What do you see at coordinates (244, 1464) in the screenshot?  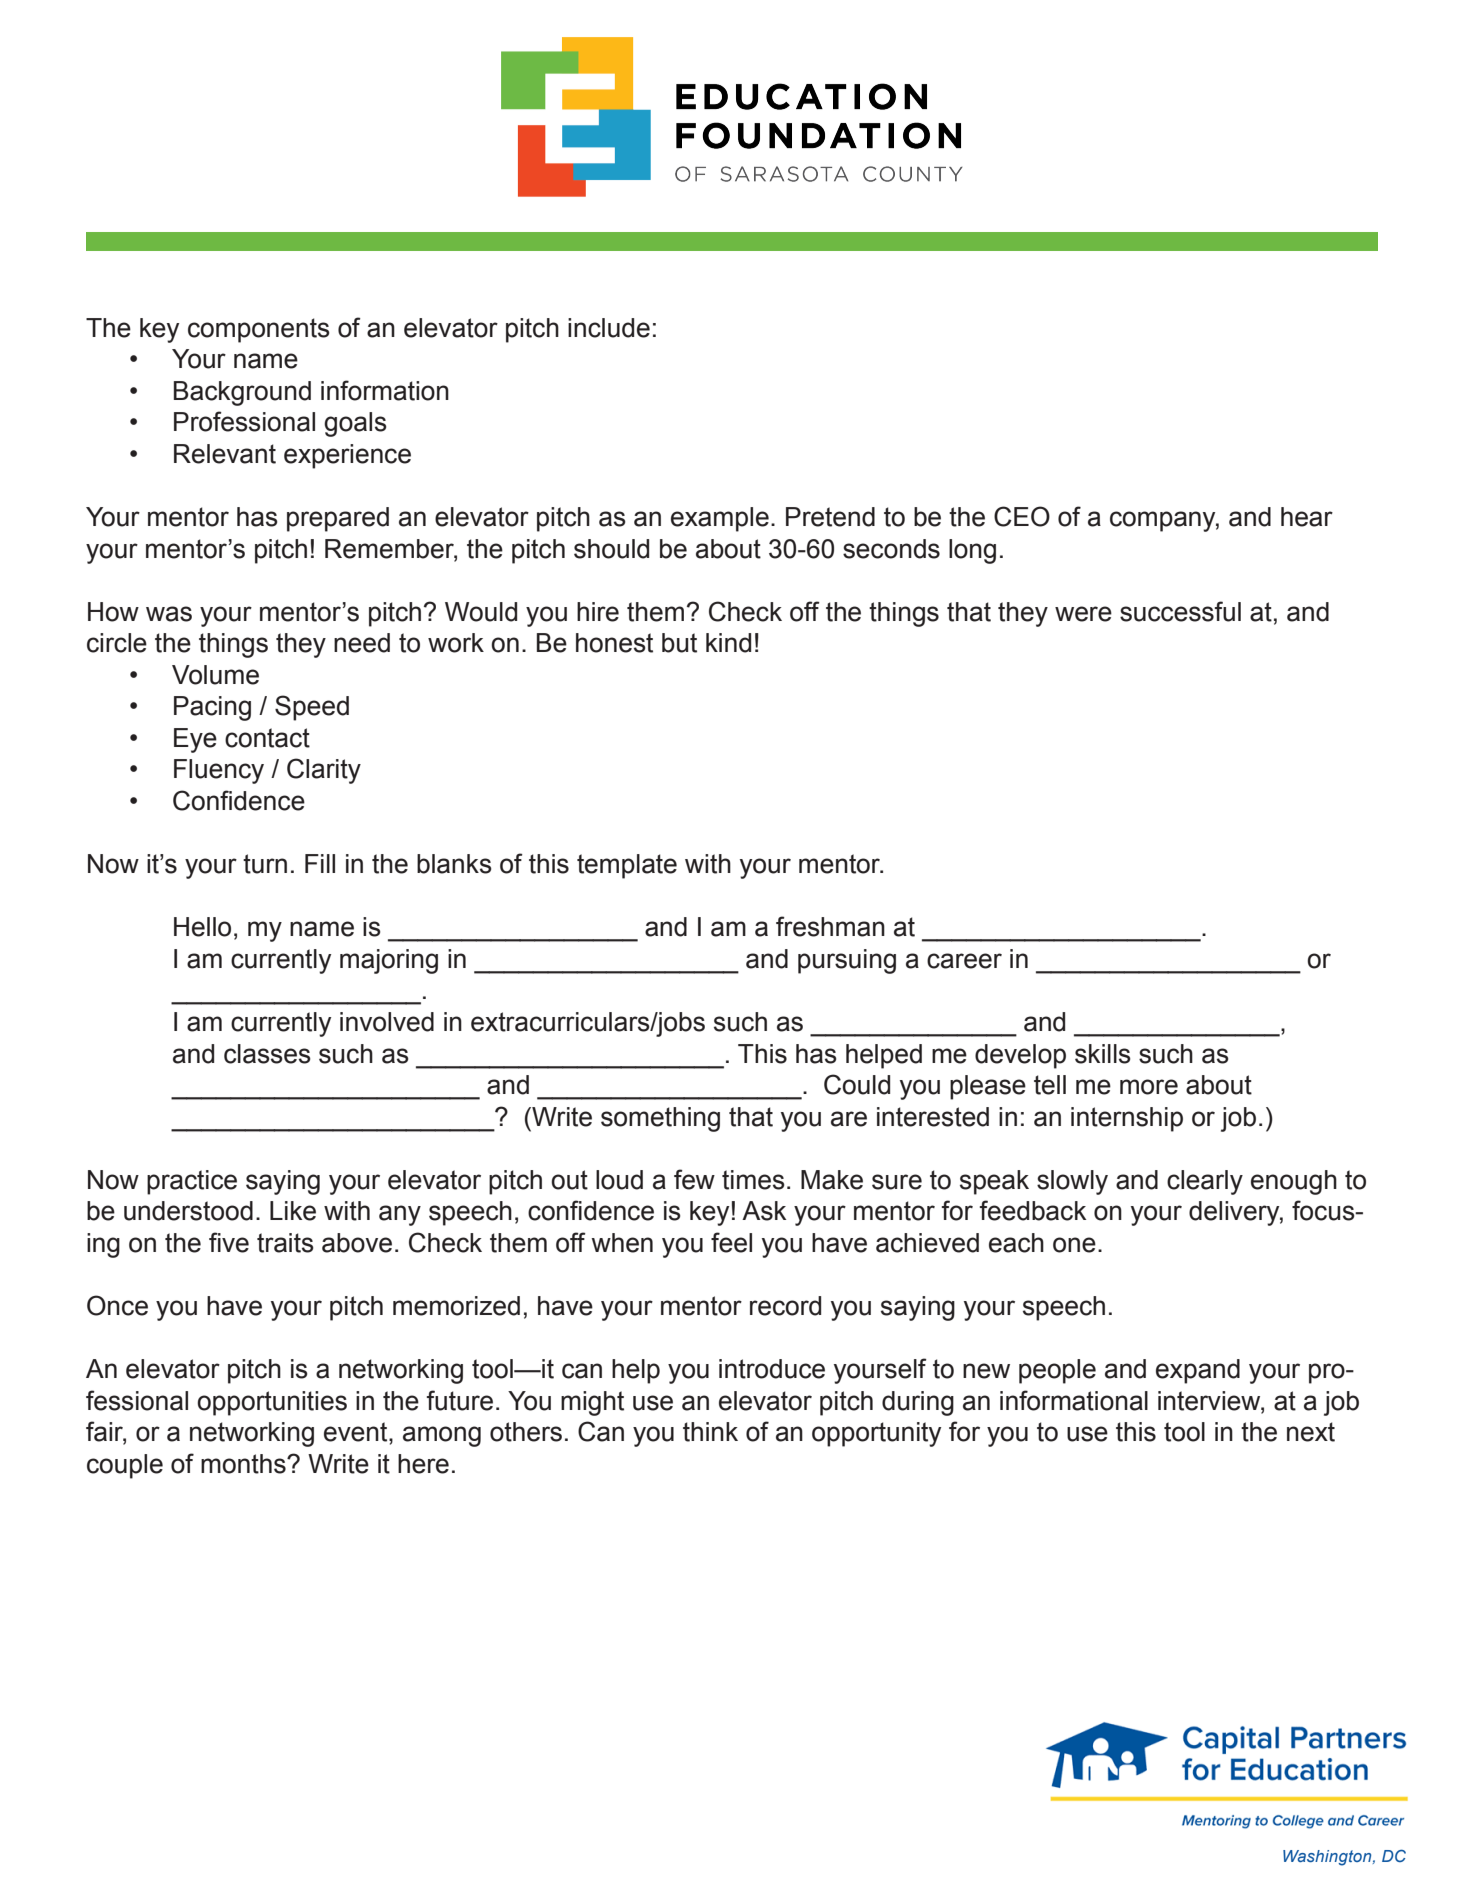 I see `months` at bounding box center [244, 1464].
